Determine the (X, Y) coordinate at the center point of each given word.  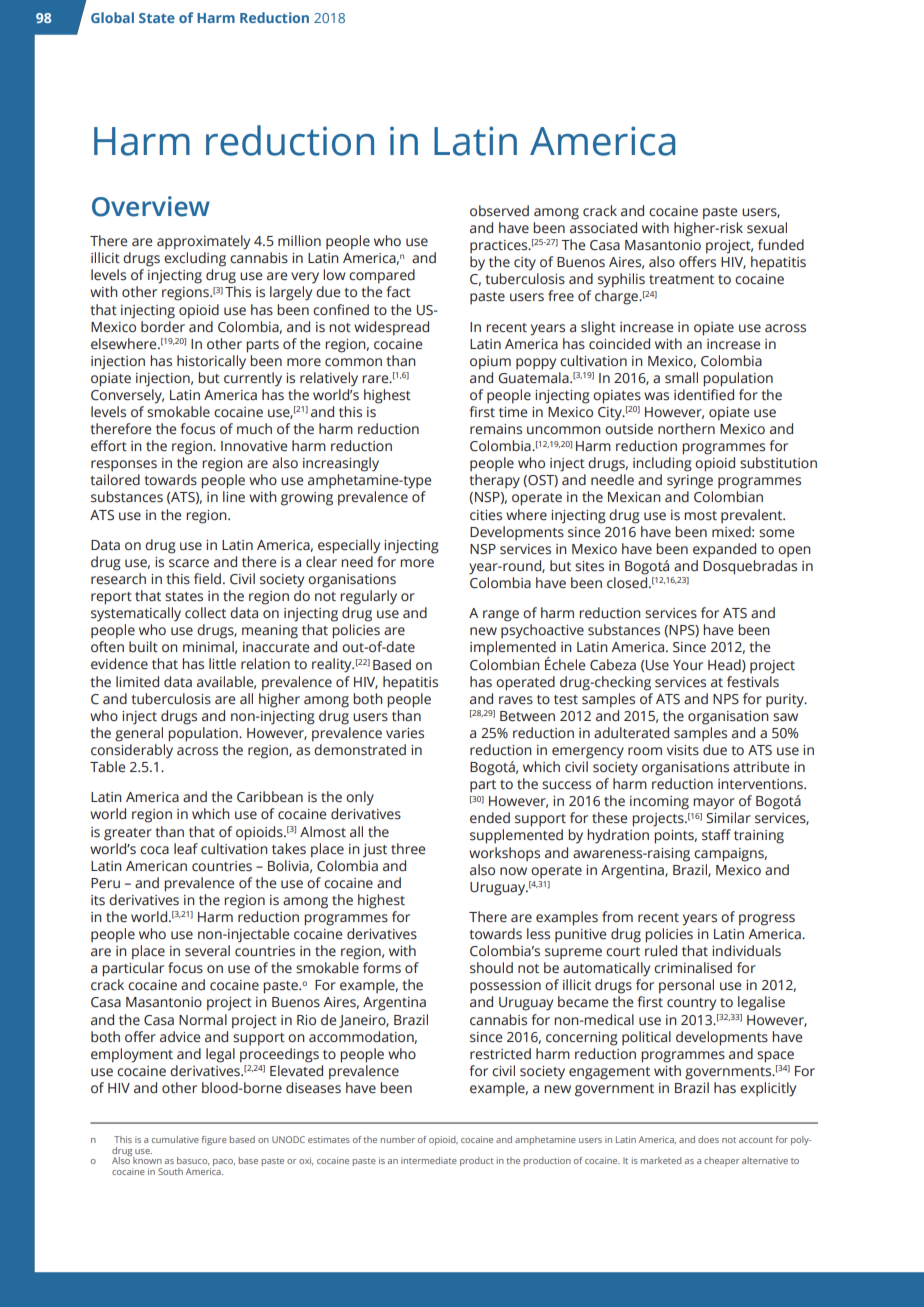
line (234, 497)
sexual (767, 228)
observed (499, 211)
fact (398, 292)
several (207, 951)
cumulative (175, 1139)
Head (725, 665)
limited (137, 682)
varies (405, 733)
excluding (195, 259)
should (491, 968)
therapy (494, 481)
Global (112, 17)
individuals (746, 951)
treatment (681, 280)
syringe (690, 482)
